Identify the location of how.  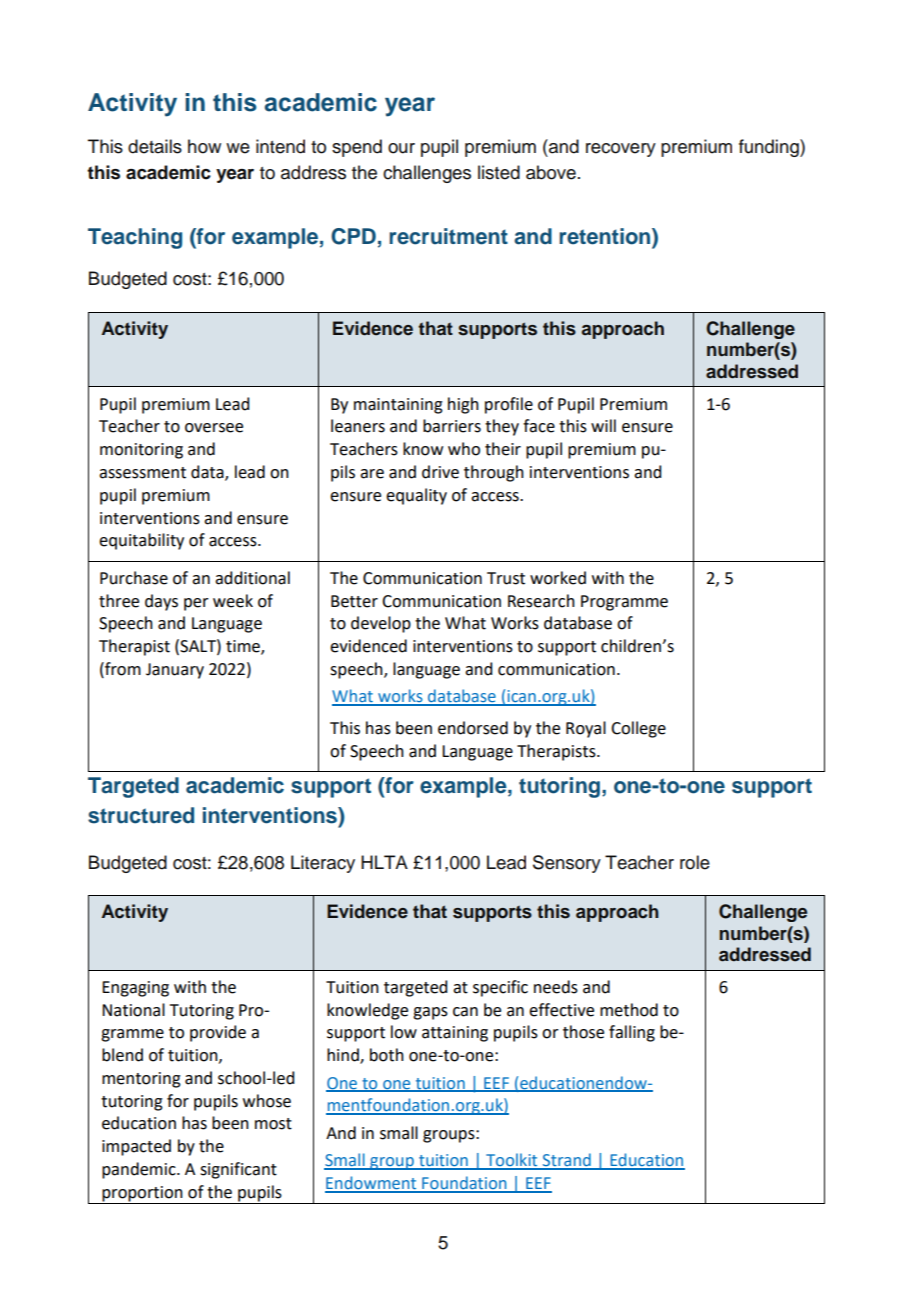
(204, 146).
